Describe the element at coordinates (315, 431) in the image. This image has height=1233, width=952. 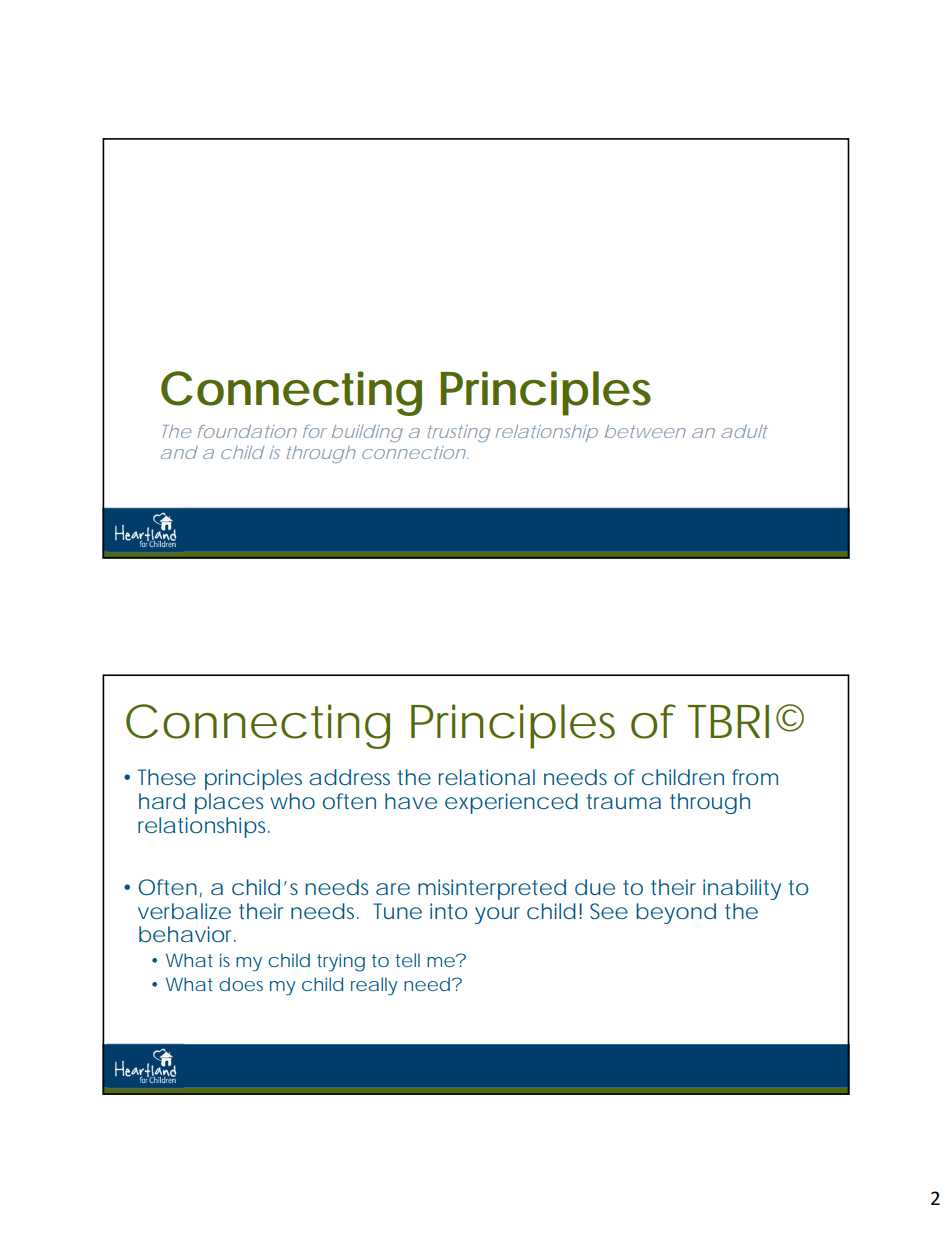
I see `for` at that location.
